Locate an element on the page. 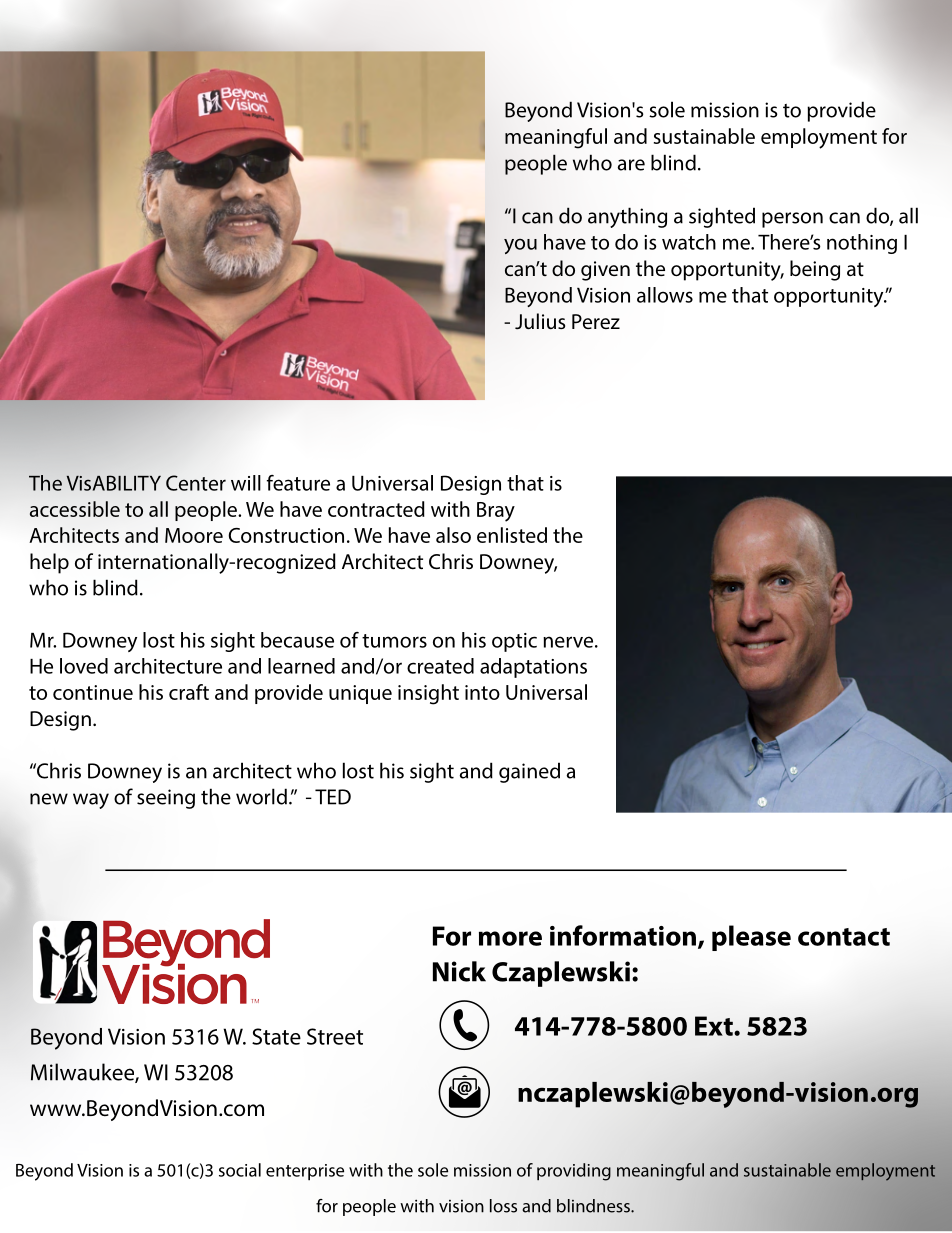 This document has height=1233, width=952. providing is located at coordinates (574, 1172).
